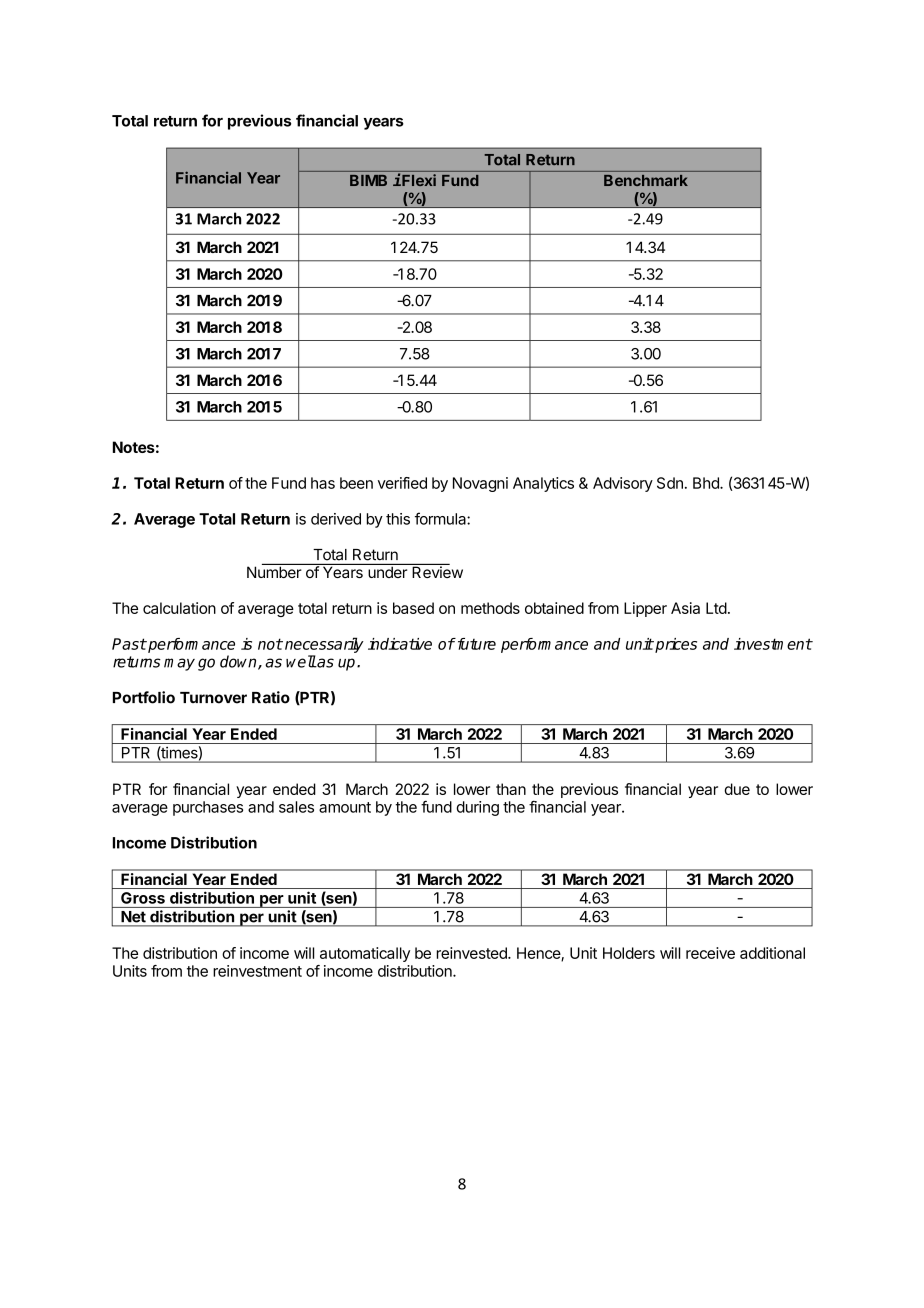 Image resolution: width=924 pixels, height=1308 pixels. I want to click on Bhd, so click(707, 483).
